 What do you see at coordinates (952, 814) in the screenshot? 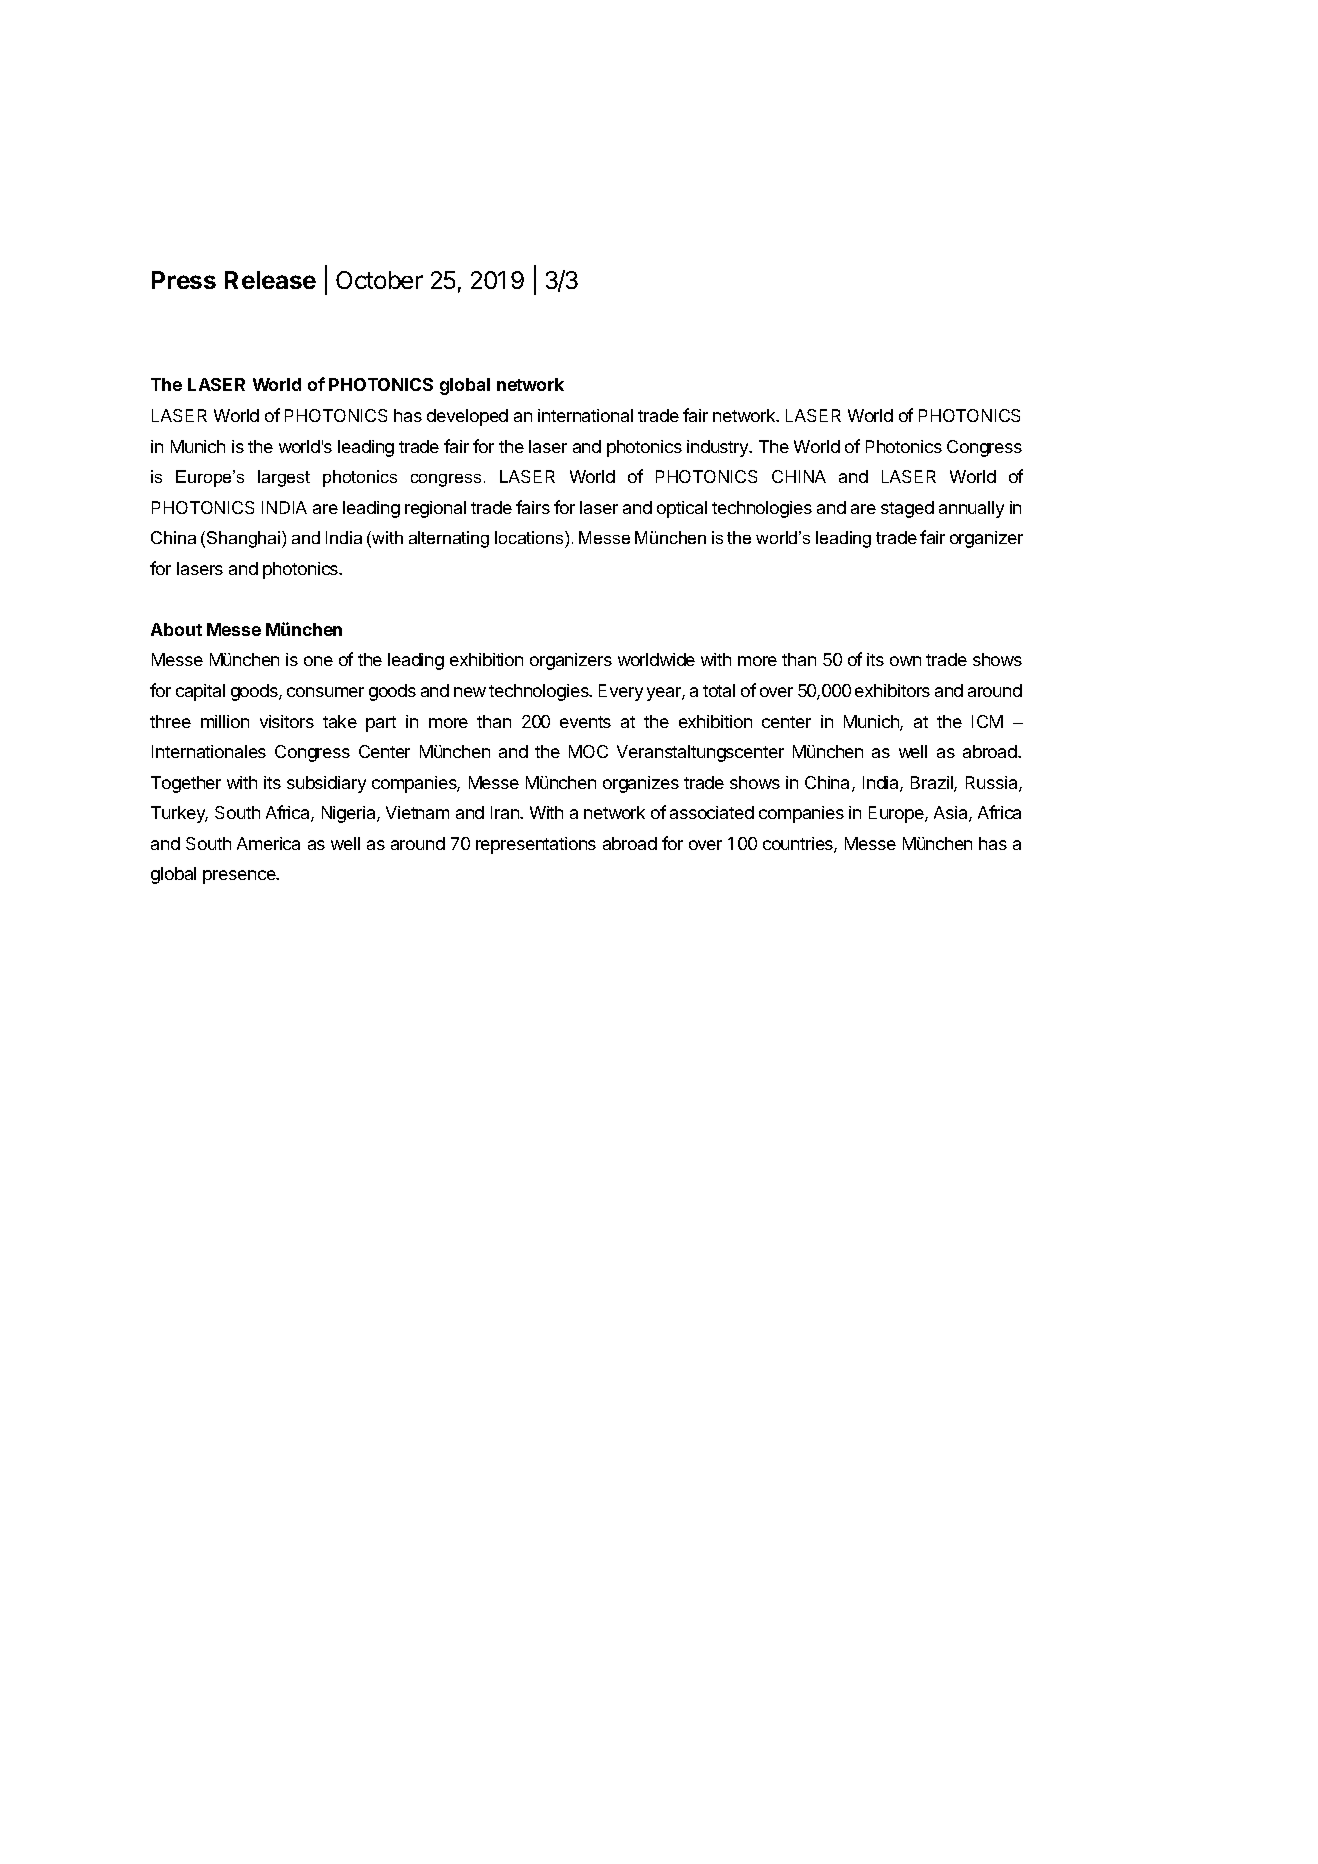
I see `Asia` at bounding box center [952, 814].
